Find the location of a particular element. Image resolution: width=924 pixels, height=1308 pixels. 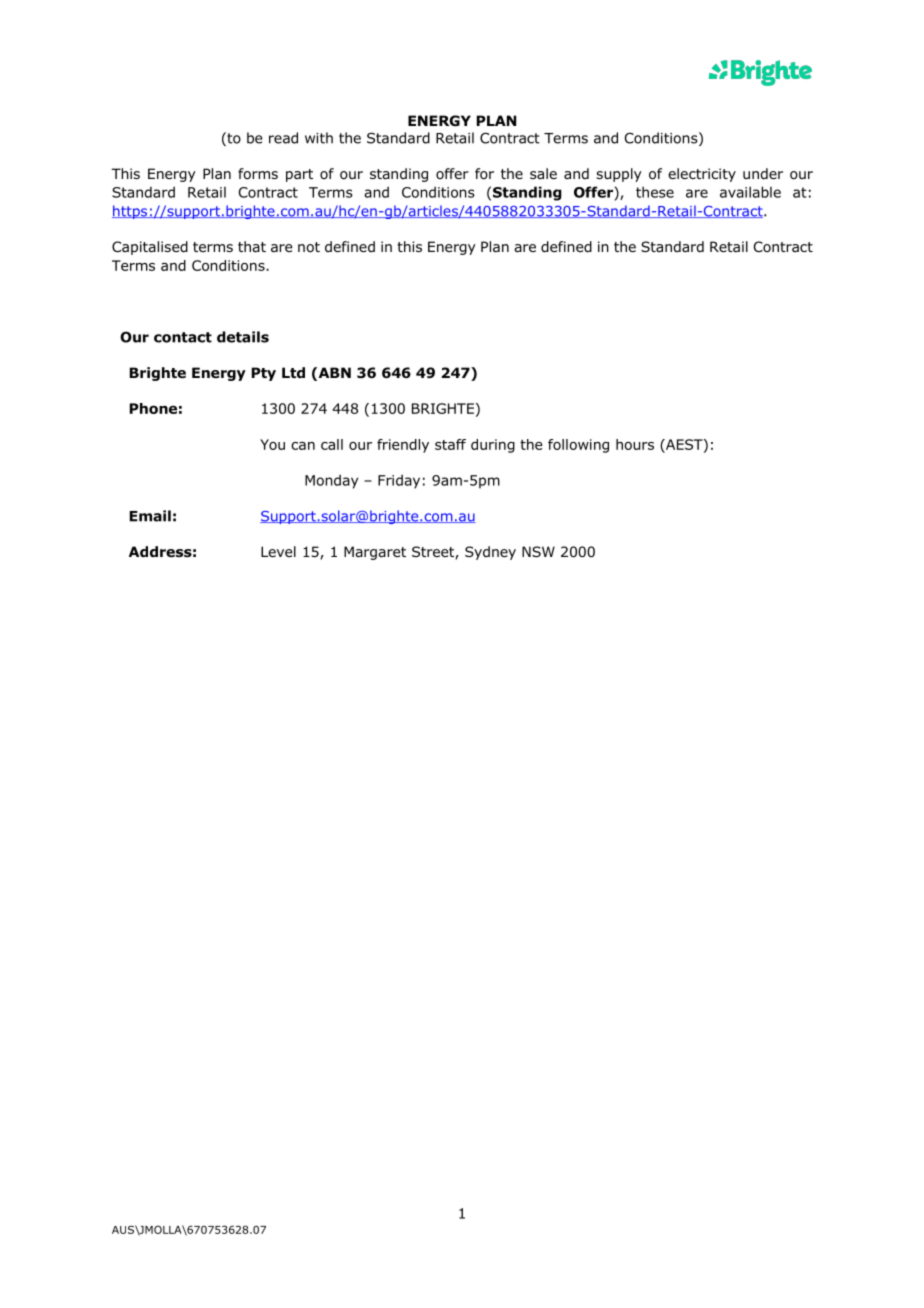

not is located at coordinates (309, 247).
